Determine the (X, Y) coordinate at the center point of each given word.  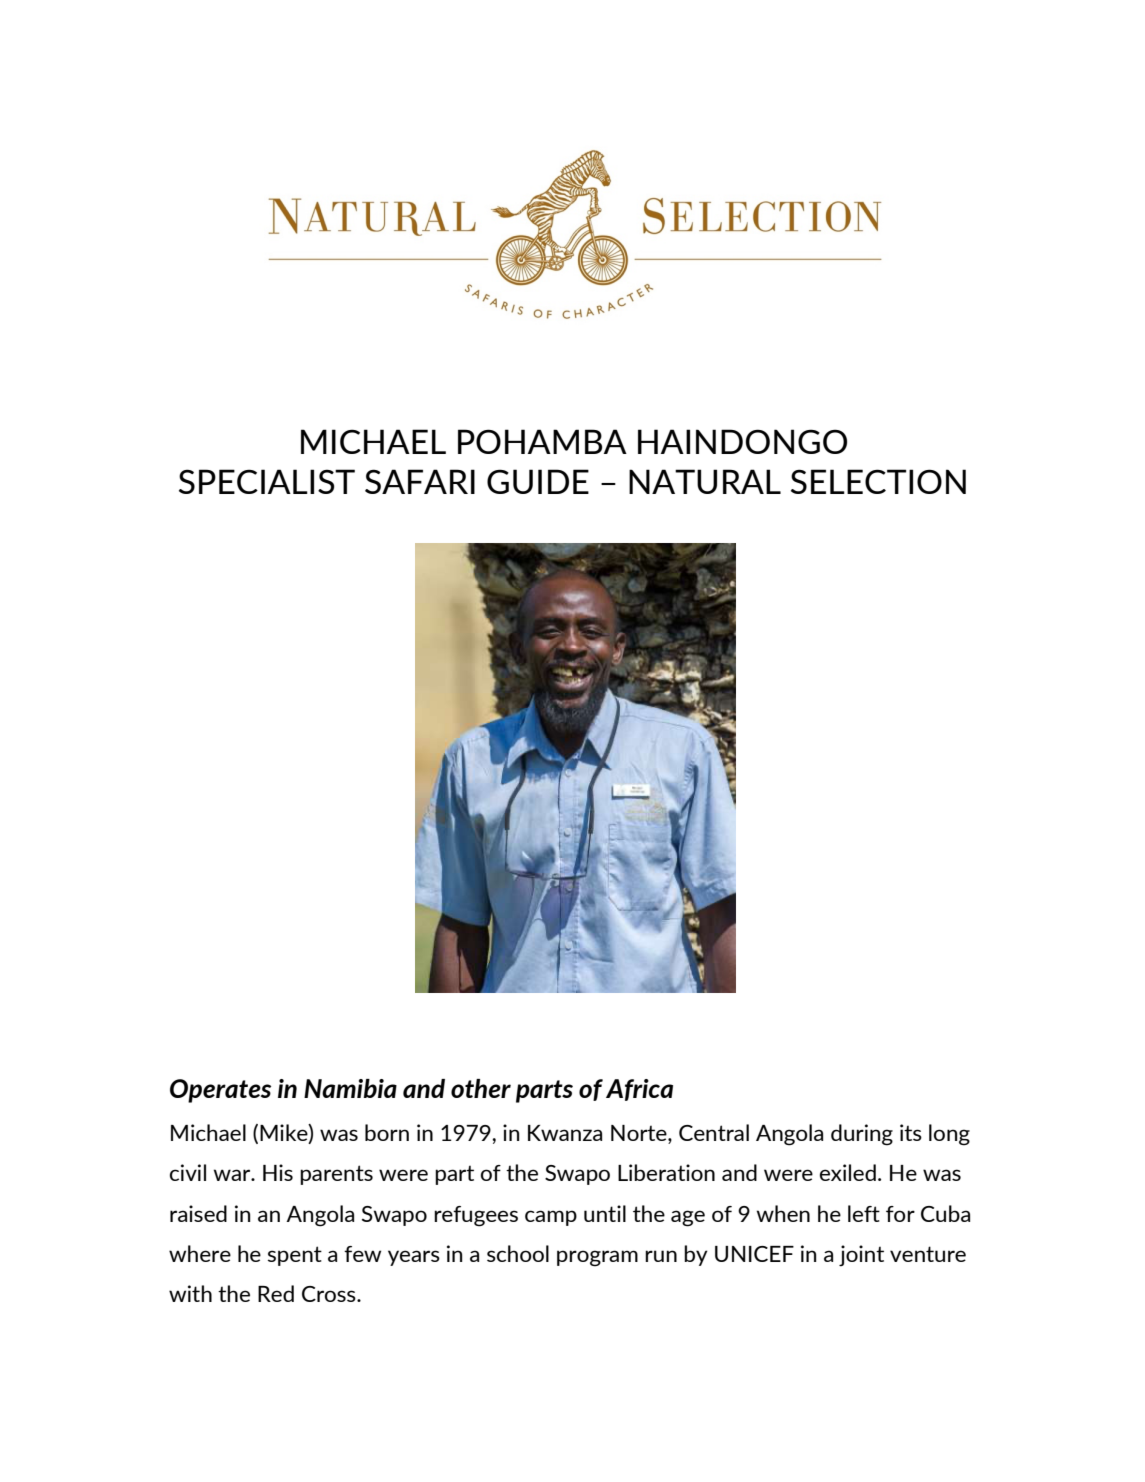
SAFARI (420, 481)
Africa (639, 1090)
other (481, 1088)
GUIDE (538, 481)
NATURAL (705, 481)
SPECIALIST (267, 481)
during (862, 1135)
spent (295, 1256)
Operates (220, 1091)
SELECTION (878, 481)
